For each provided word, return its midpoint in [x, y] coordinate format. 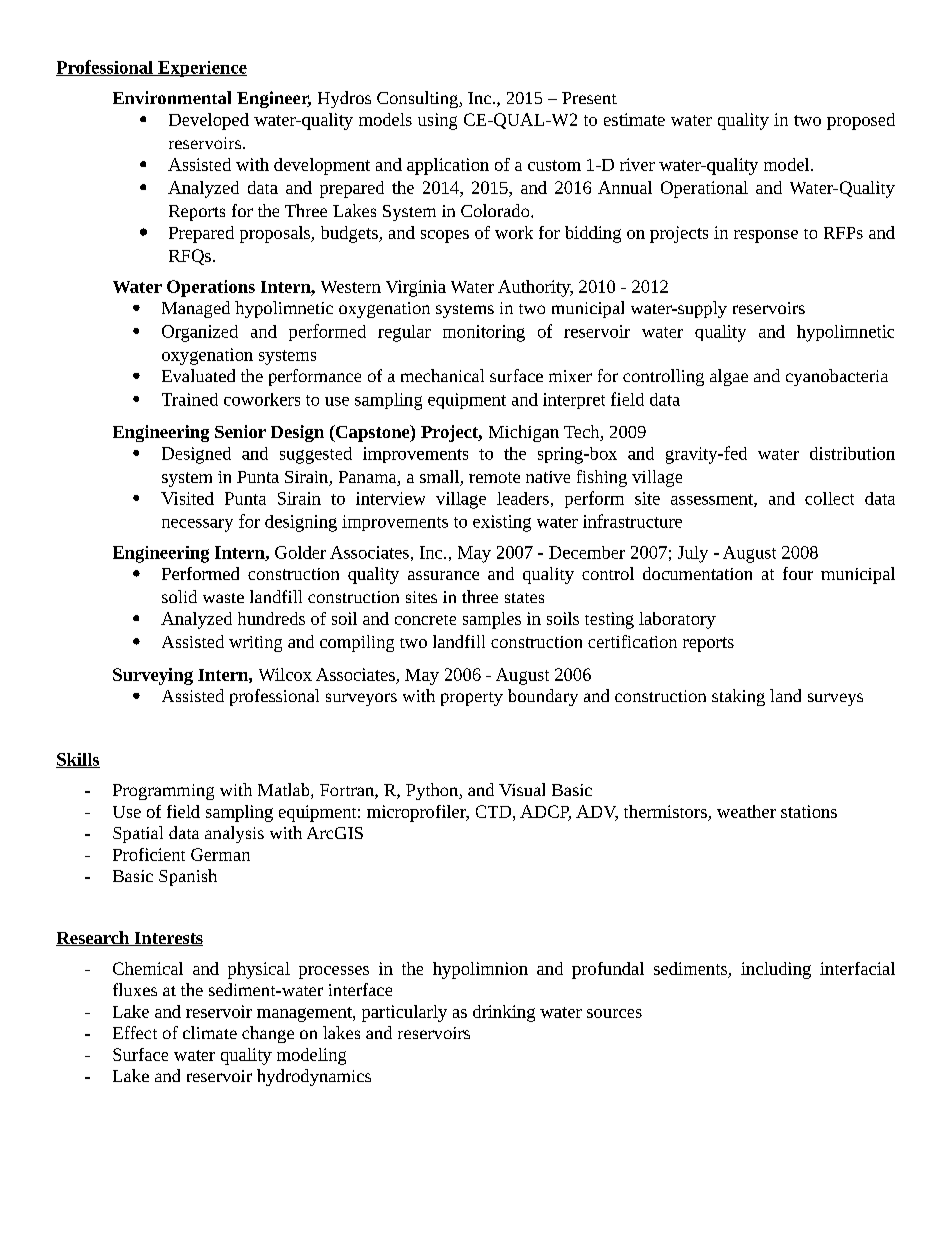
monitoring [484, 333]
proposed [861, 121]
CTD [495, 811]
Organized [200, 333]
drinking [504, 1013]
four [798, 573]
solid [179, 596]
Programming [163, 792]
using [437, 121]
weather [746, 811]
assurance [443, 575]
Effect [135, 1032]
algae [729, 377]
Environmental [172, 97]
